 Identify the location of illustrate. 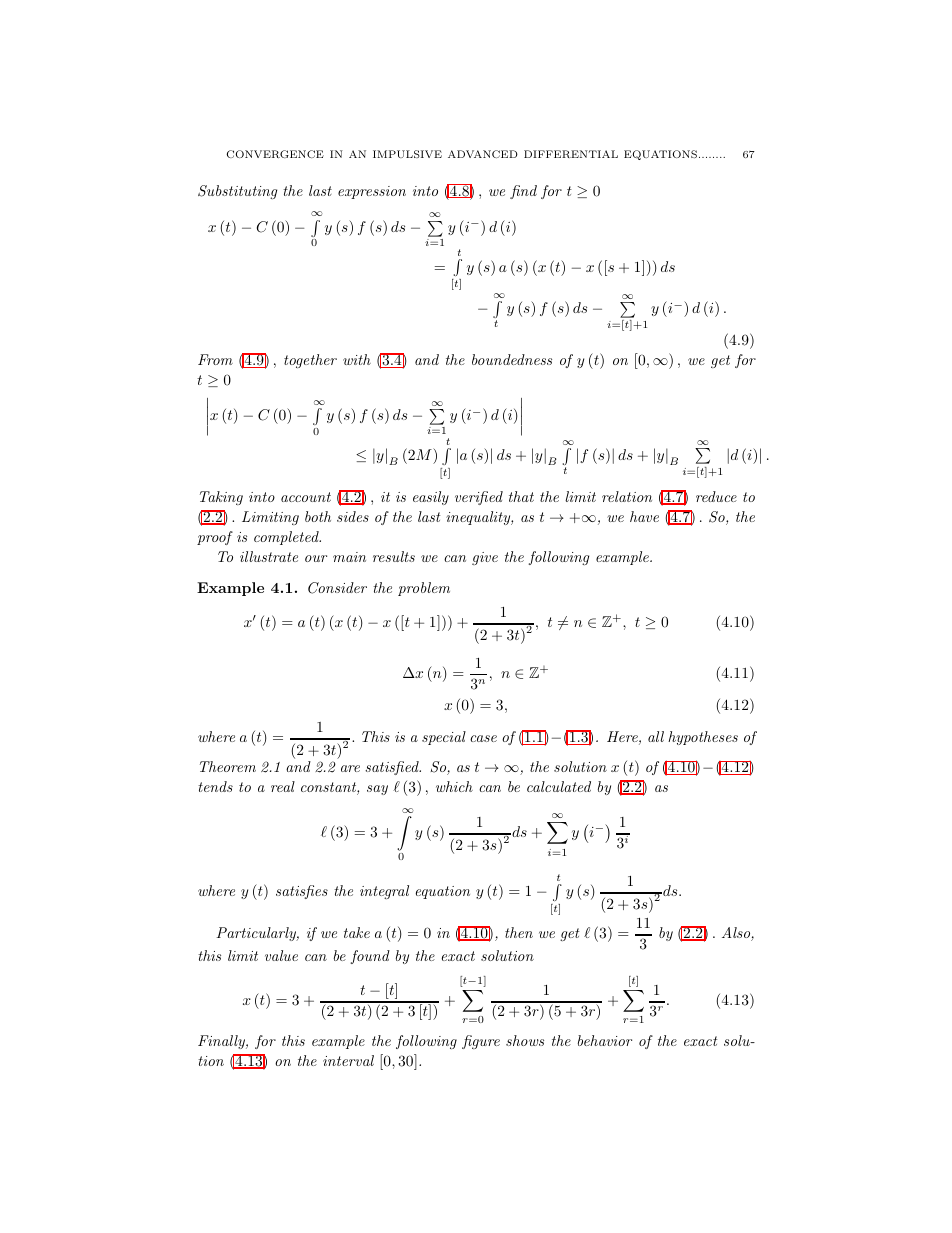
(269, 556).
